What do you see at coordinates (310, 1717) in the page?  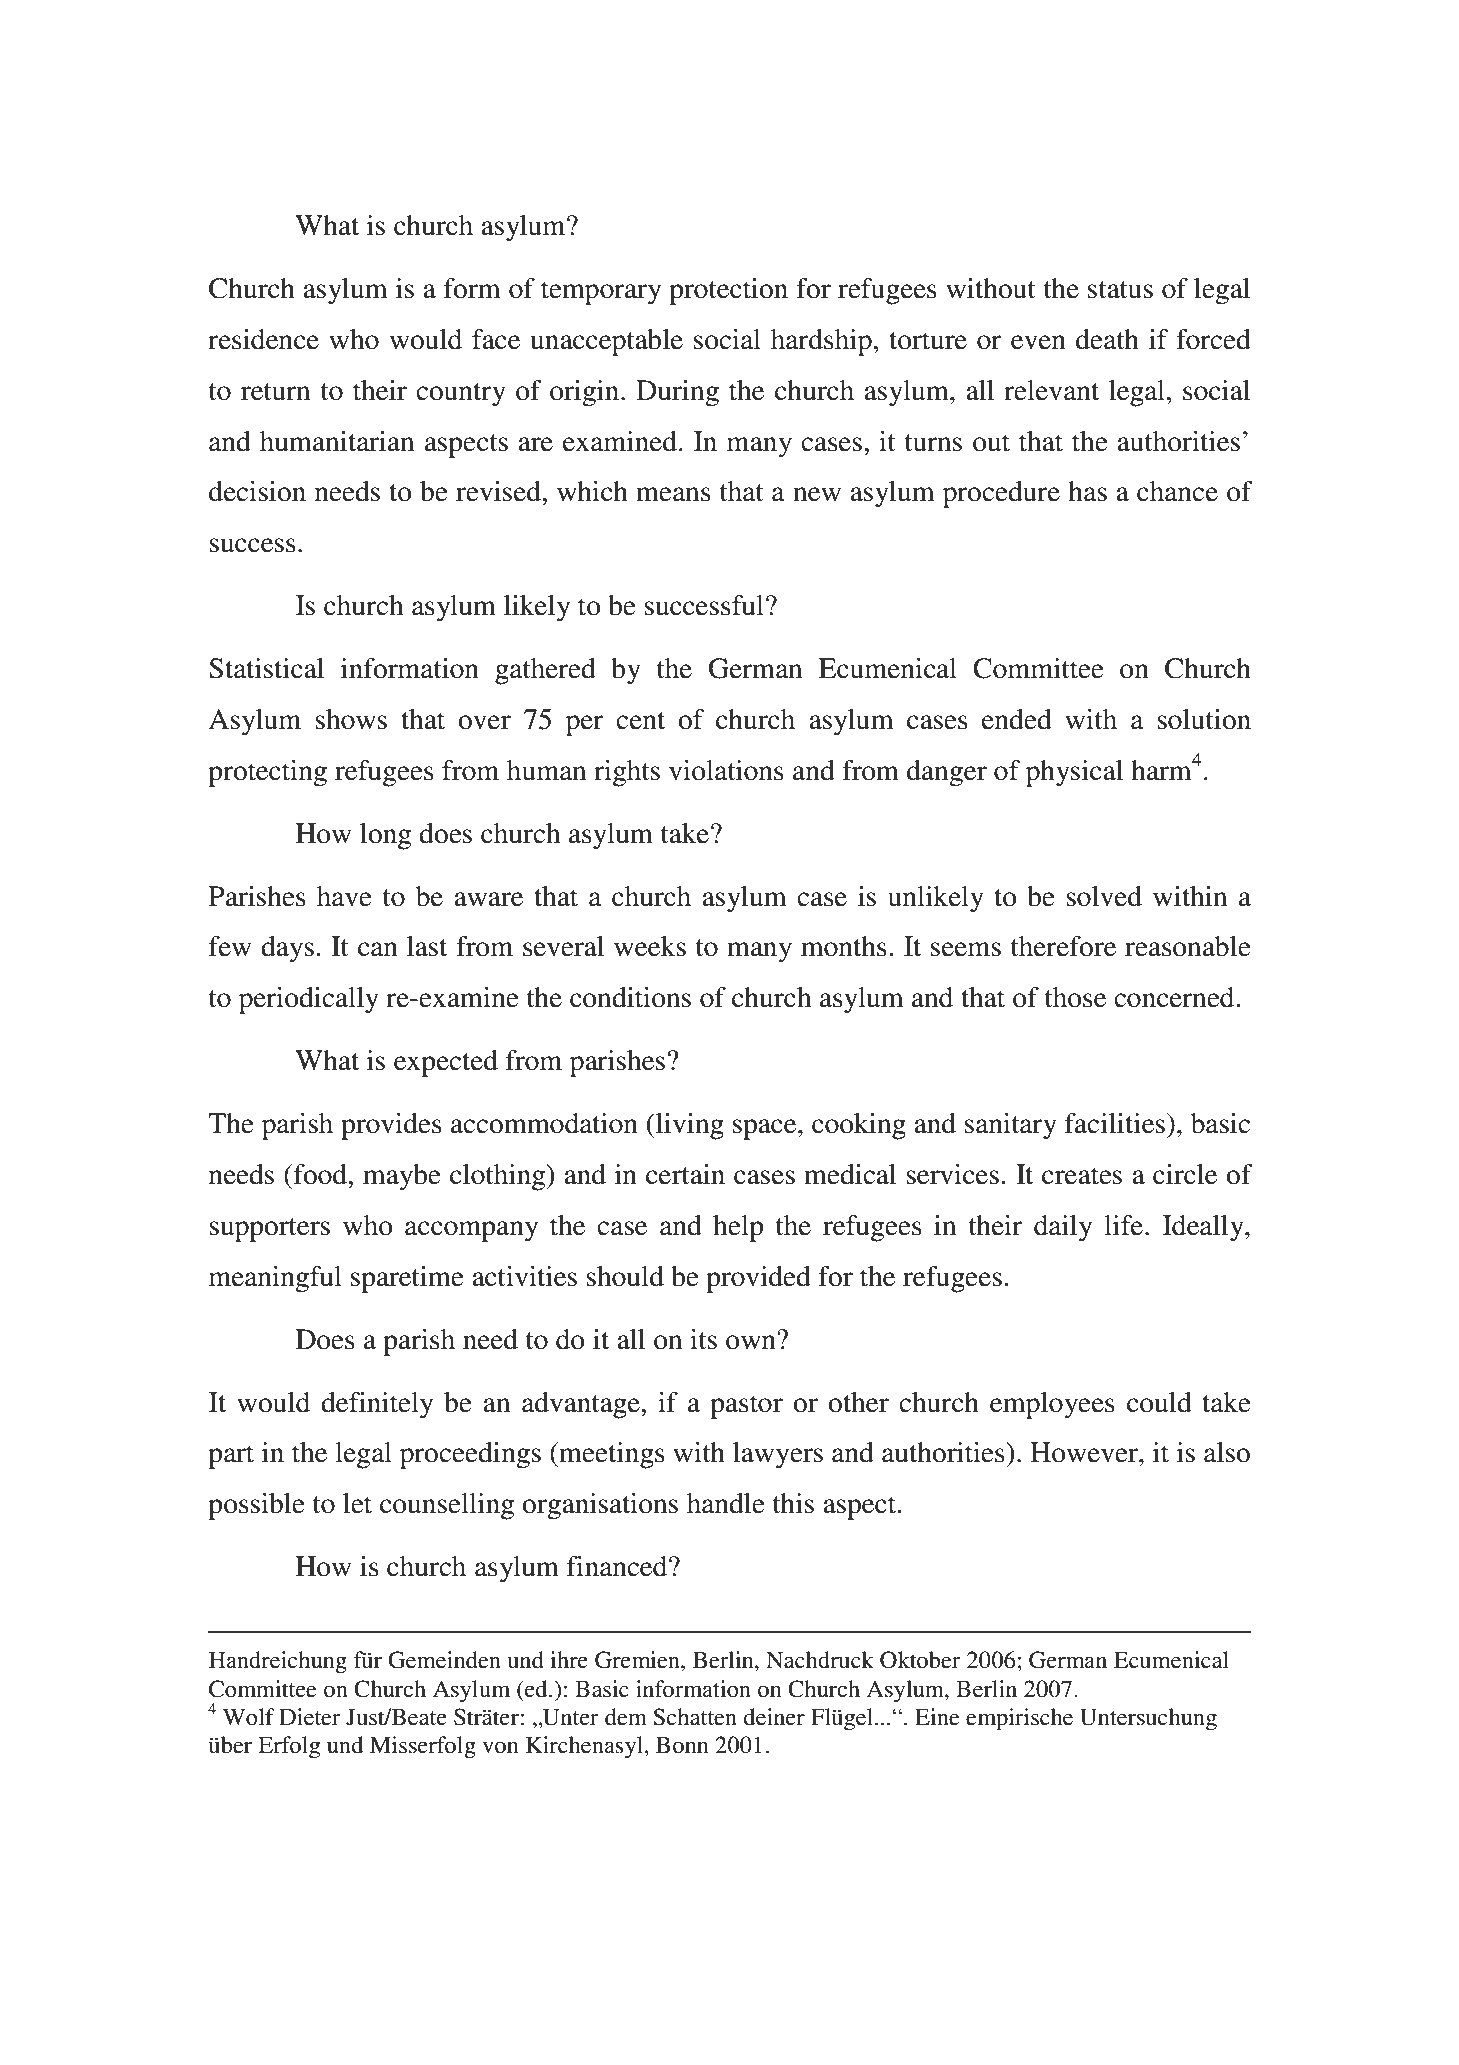 I see `Dieter` at bounding box center [310, 1717].
